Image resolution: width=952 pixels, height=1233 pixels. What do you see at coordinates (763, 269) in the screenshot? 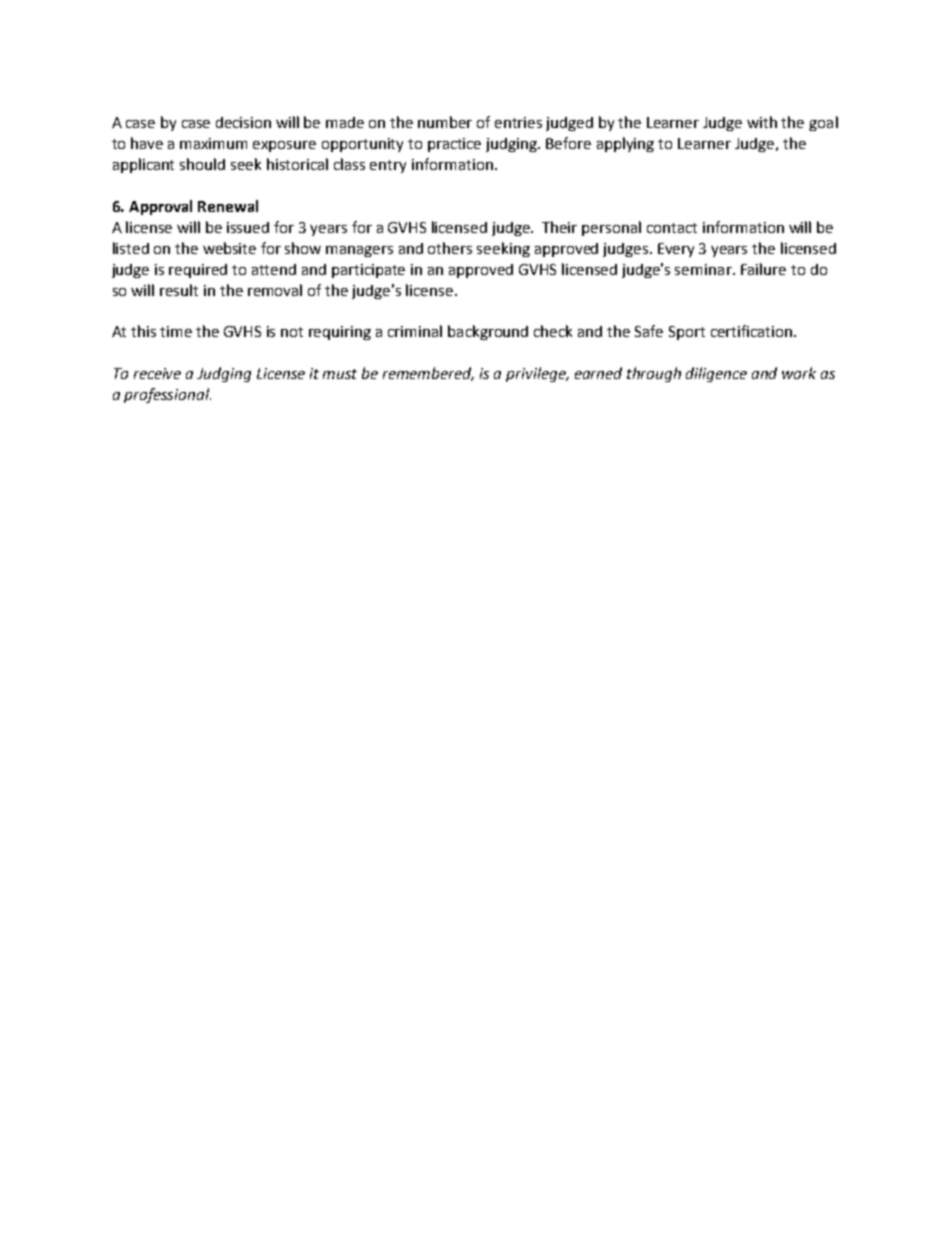
I see `Failure` at bounding box center [763, 269].
